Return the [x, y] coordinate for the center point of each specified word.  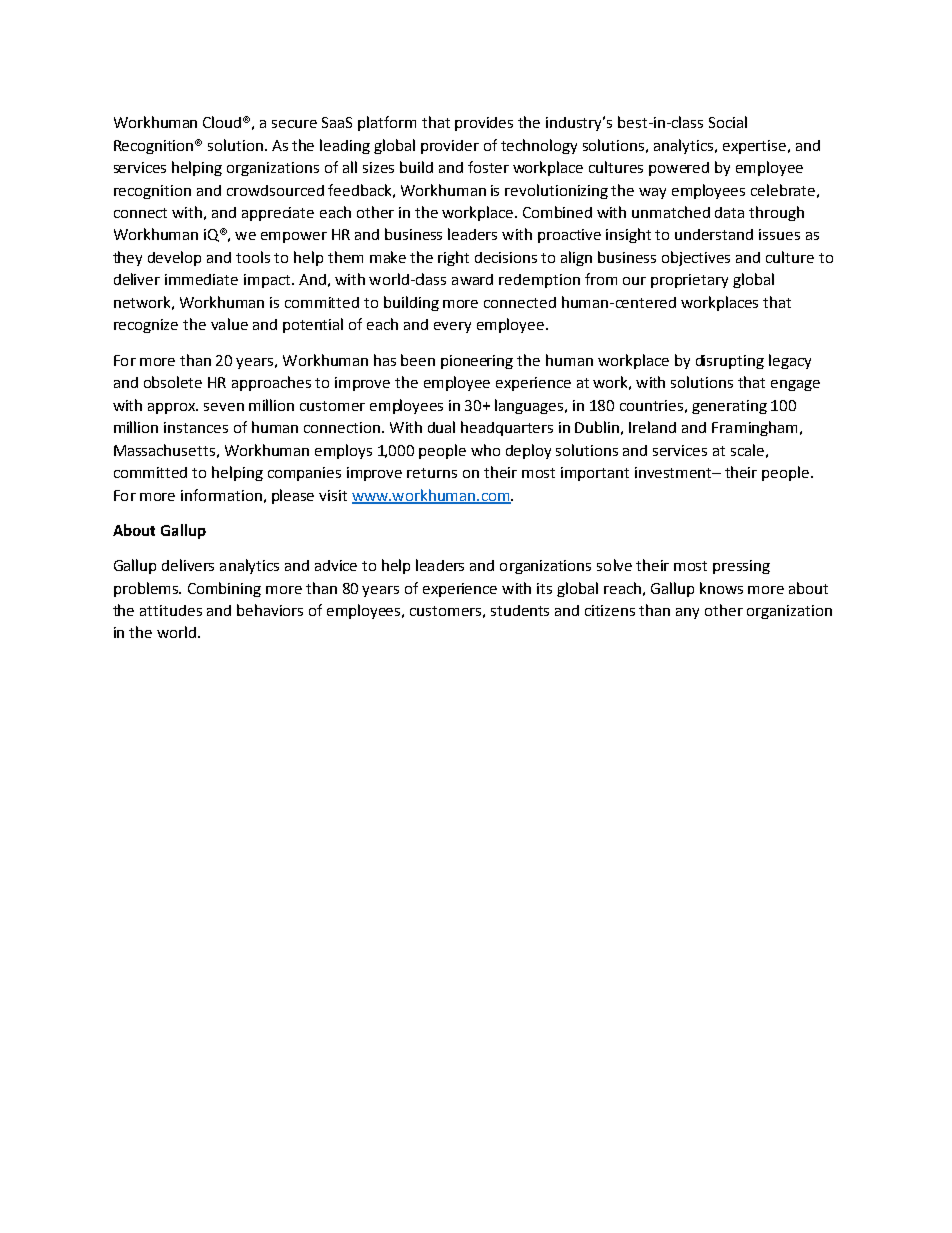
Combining [224, 589]
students [520, 610]
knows [721, 588]
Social [728, 122]
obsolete [173, 382]
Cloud [224, 122]
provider [450, 147]
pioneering [477, 362]
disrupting [730, 362]
